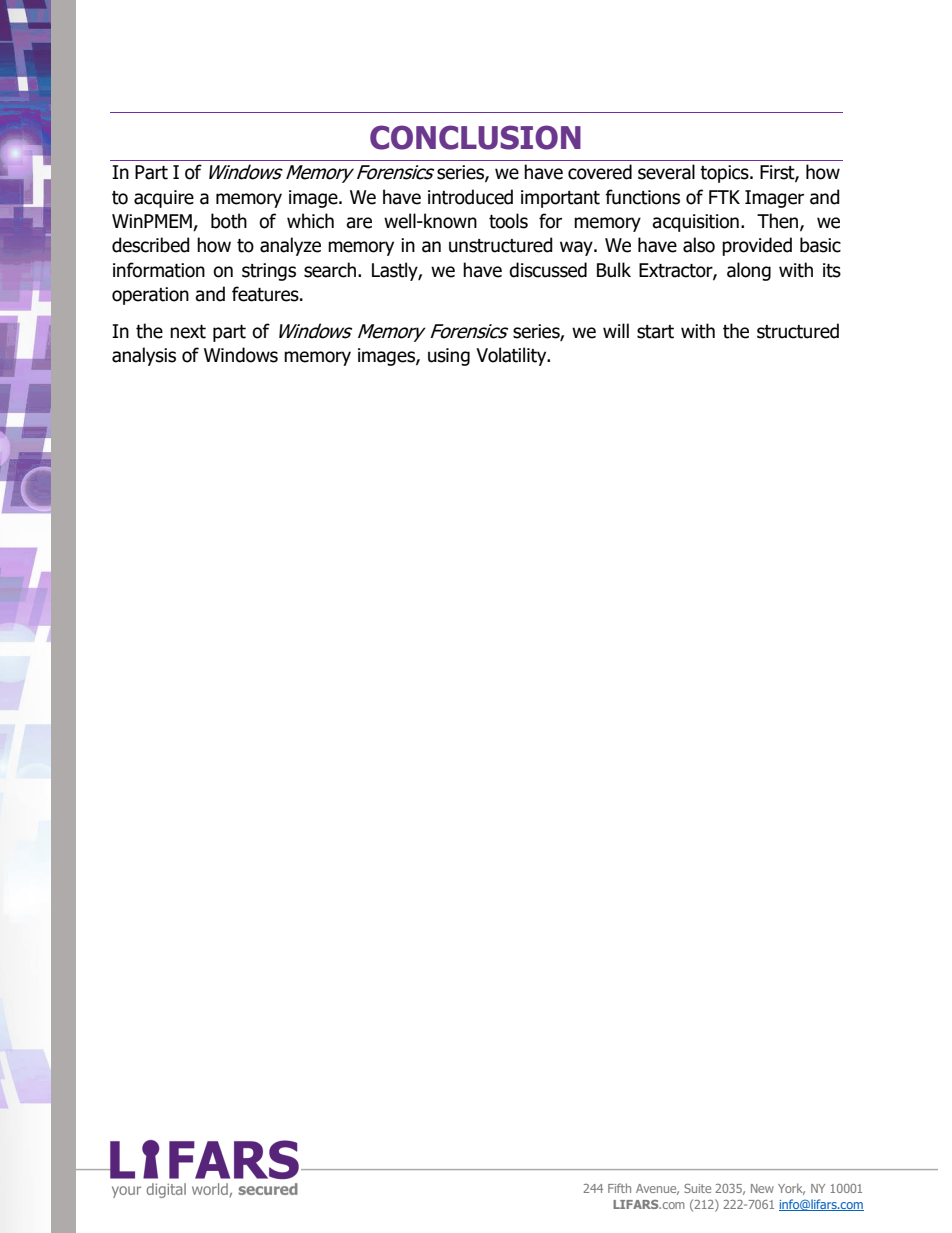 This screenshot has width=952, height=1233. What do you see at coordinates (619, 1188) in the screenshot?
I see `Fifth` at bounding box center [619, 1188].
